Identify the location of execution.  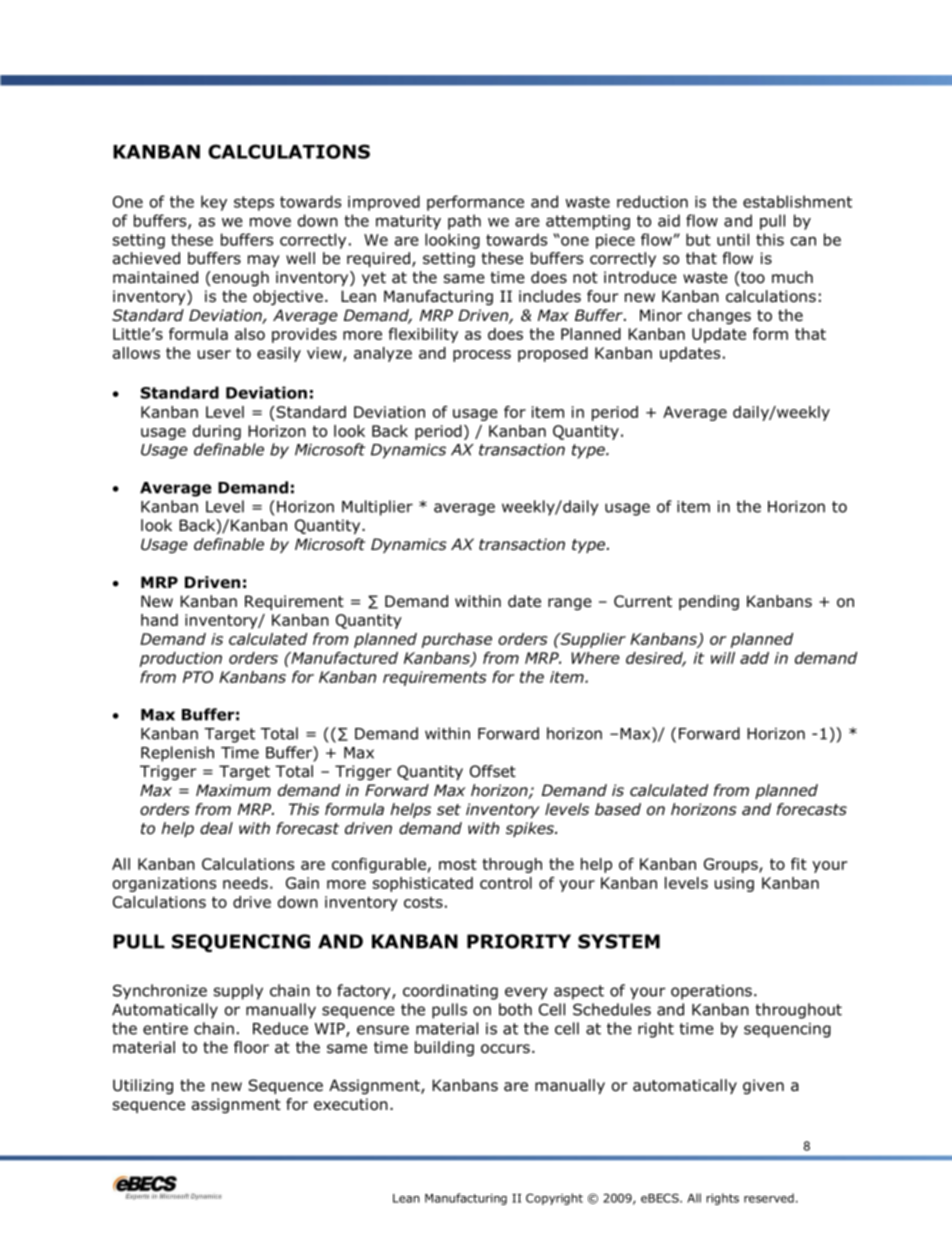
(351, 1104).
